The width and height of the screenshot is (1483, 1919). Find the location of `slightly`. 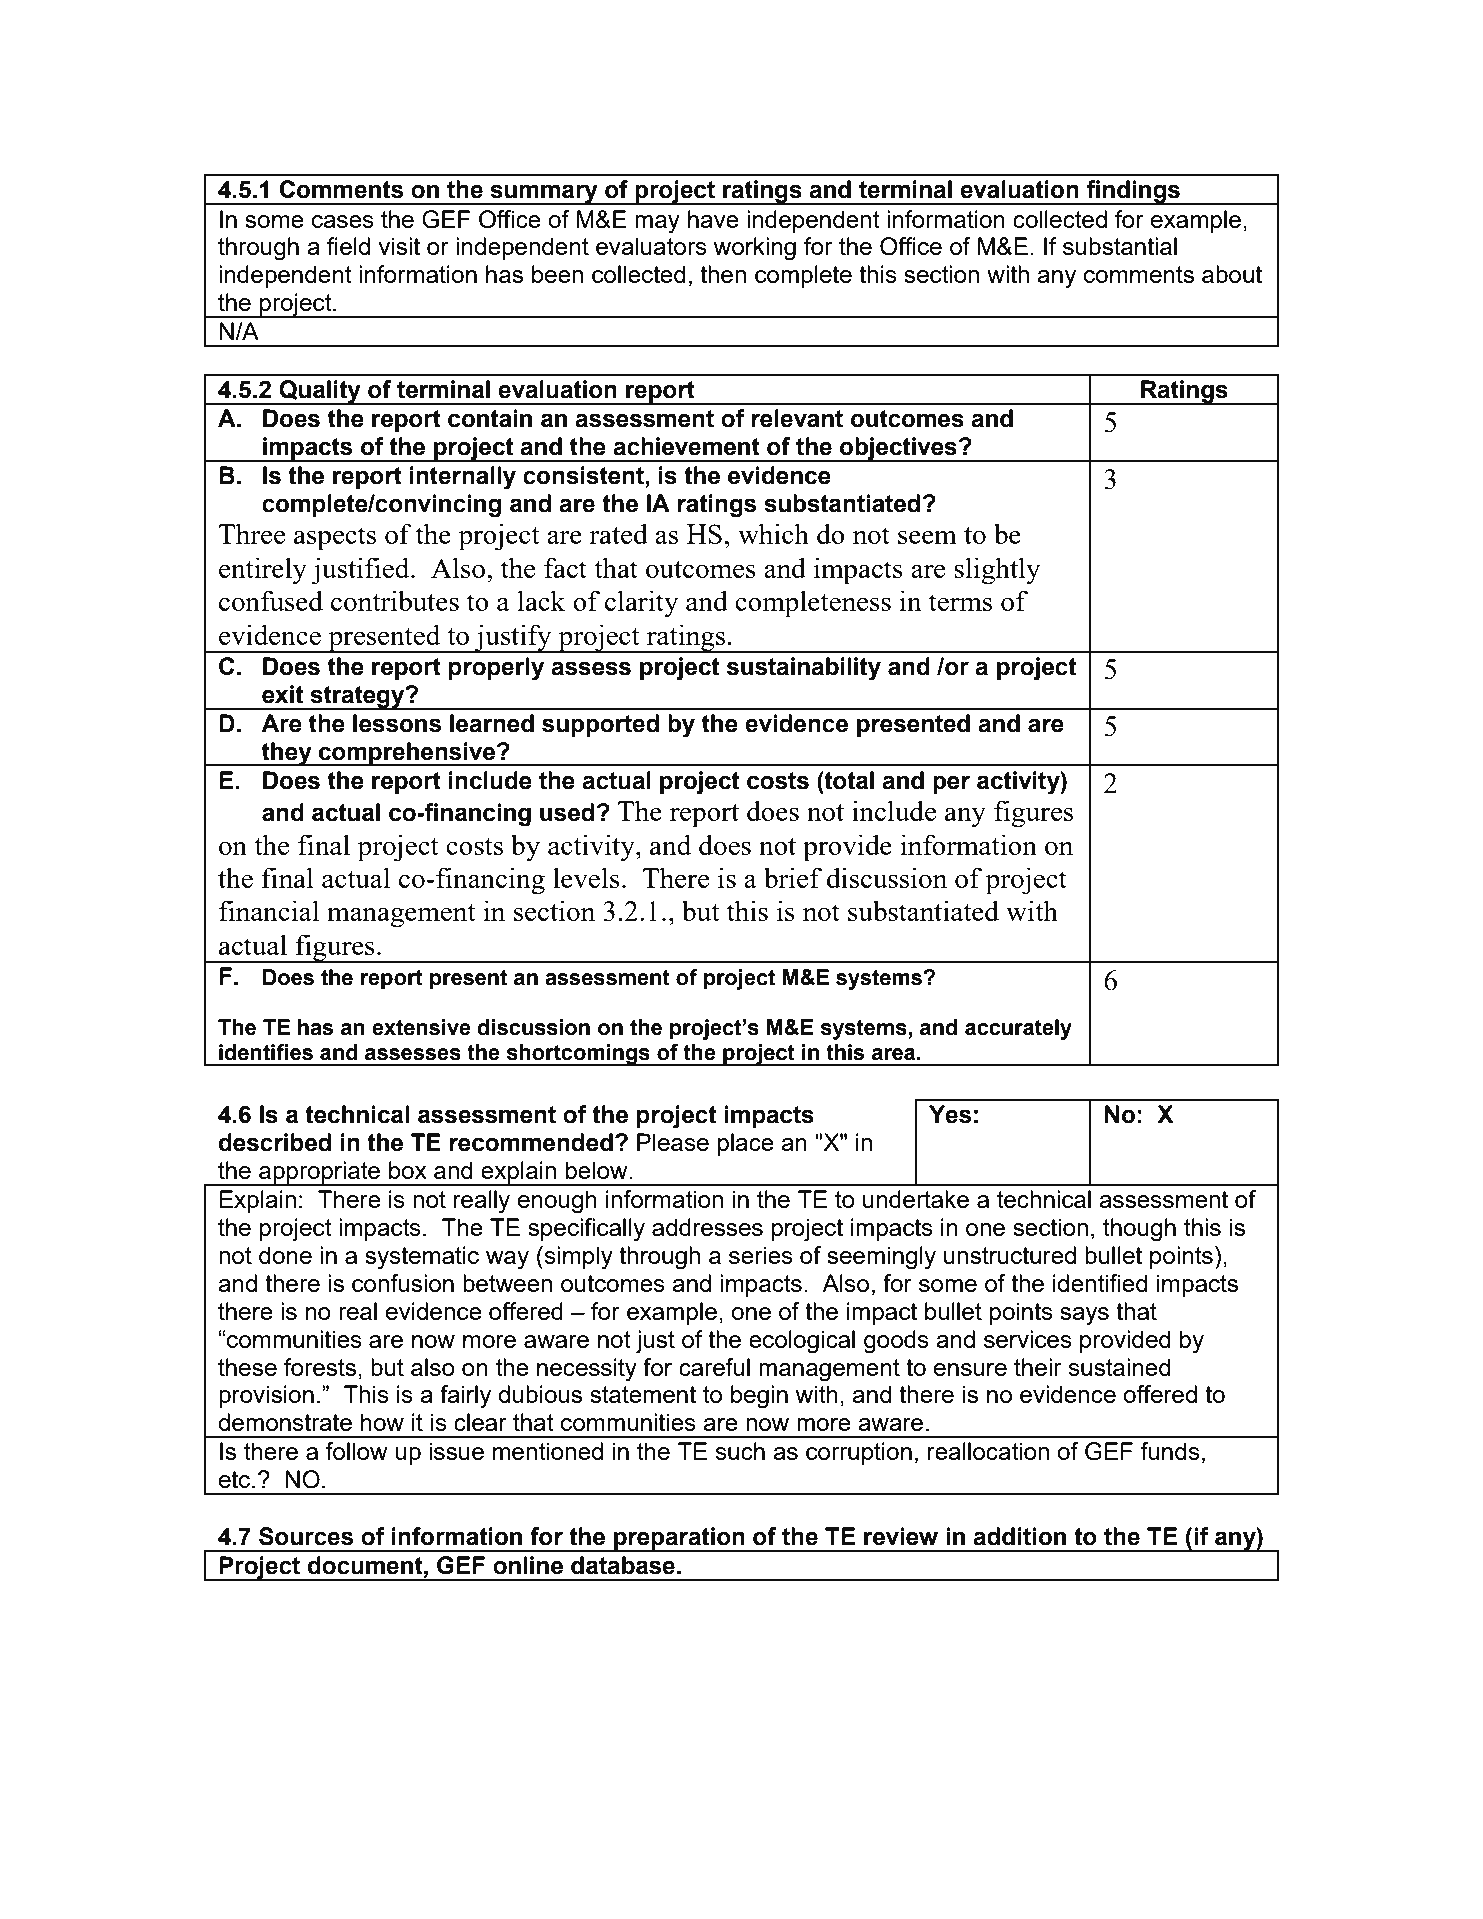

slightly is located at coordinates (997, 571).
